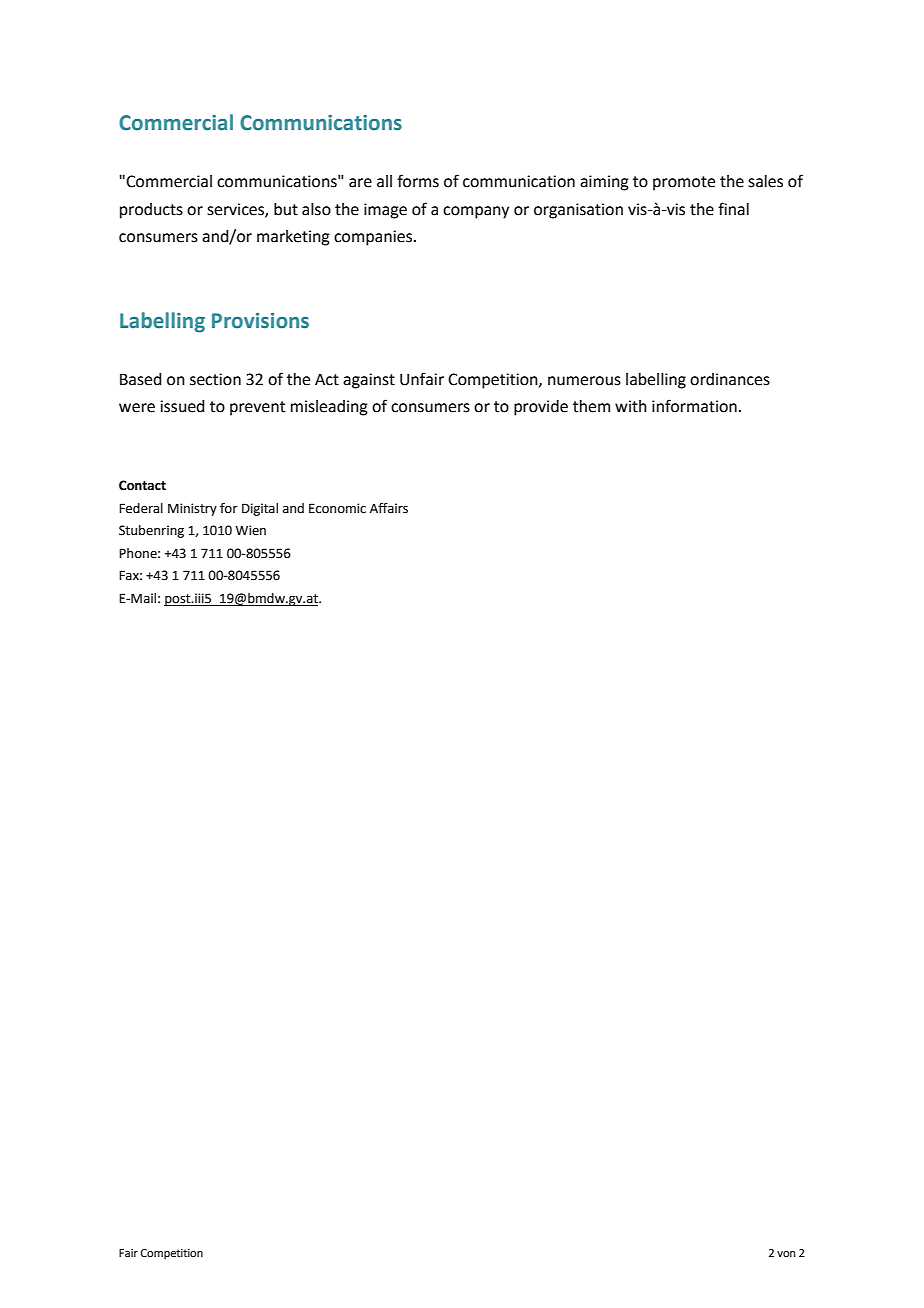 This screenshot has height=1308, width=924. What do you see at coordinates (192, 509) in the screenshot?
I see `Ministry` at bounding box center [192, 509].
